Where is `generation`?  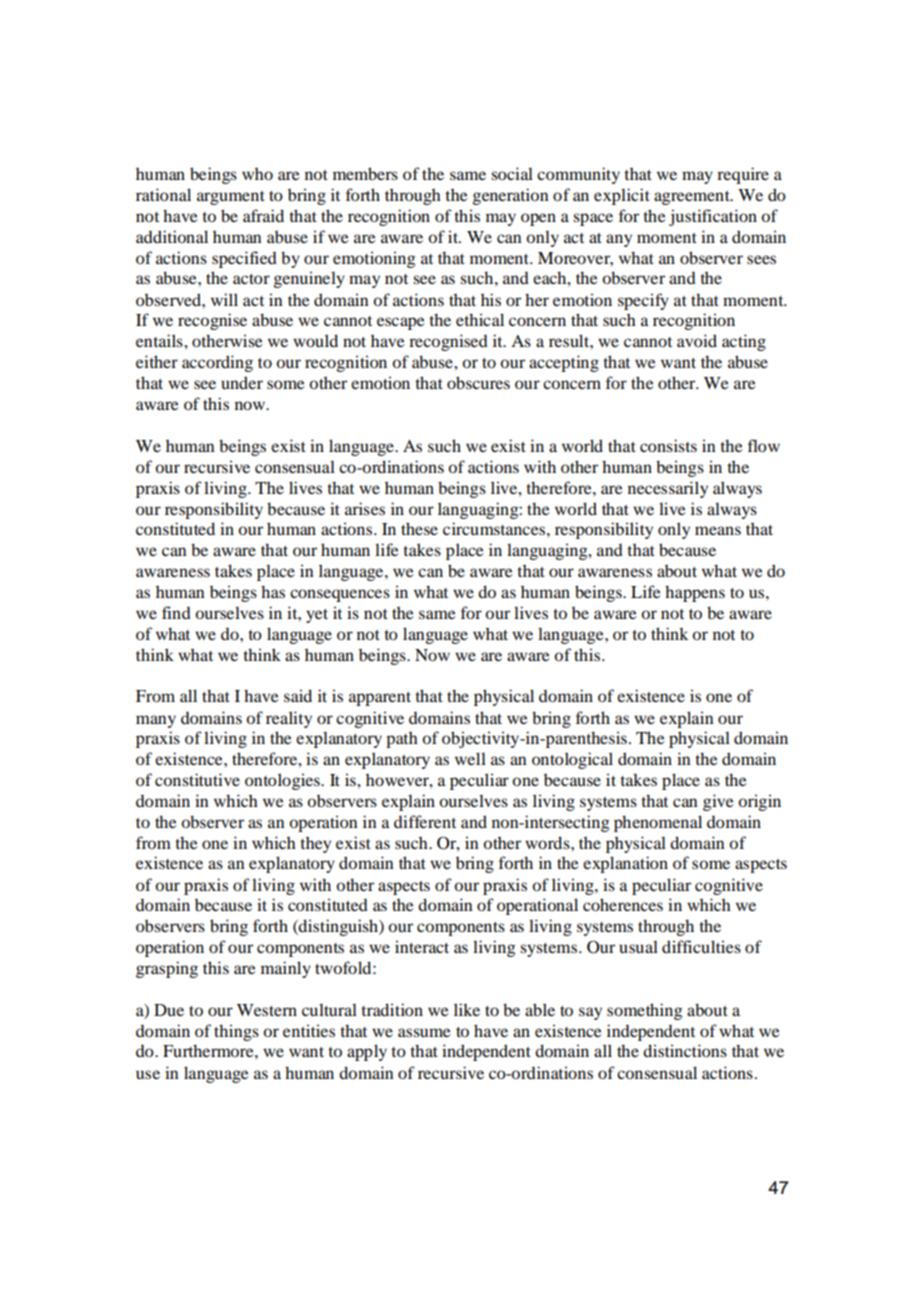 generation is located at coordinates (511, 196).
